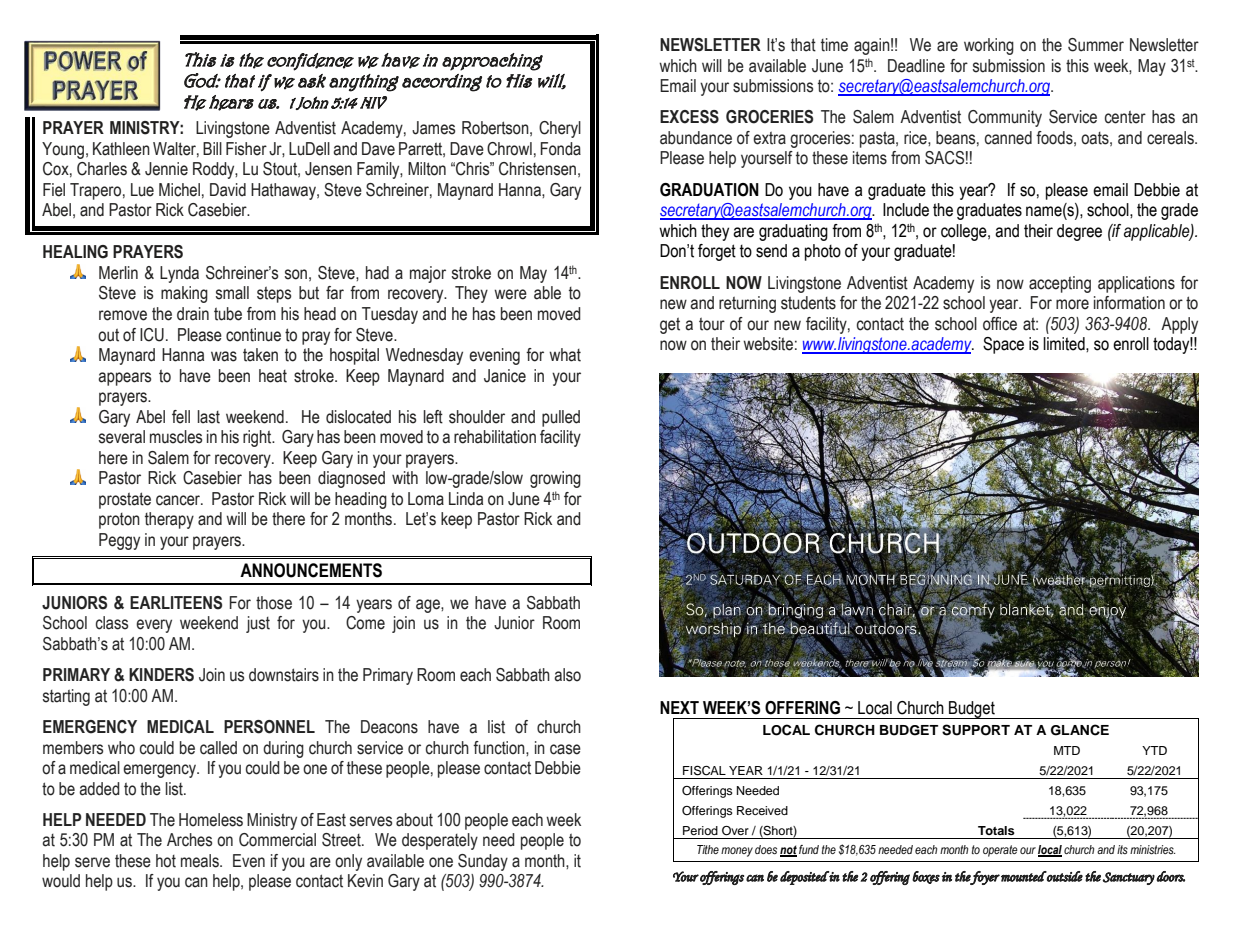 This screenshot has width=1233, height=952. I want to click on GLANCE, so click(1080, 730).
